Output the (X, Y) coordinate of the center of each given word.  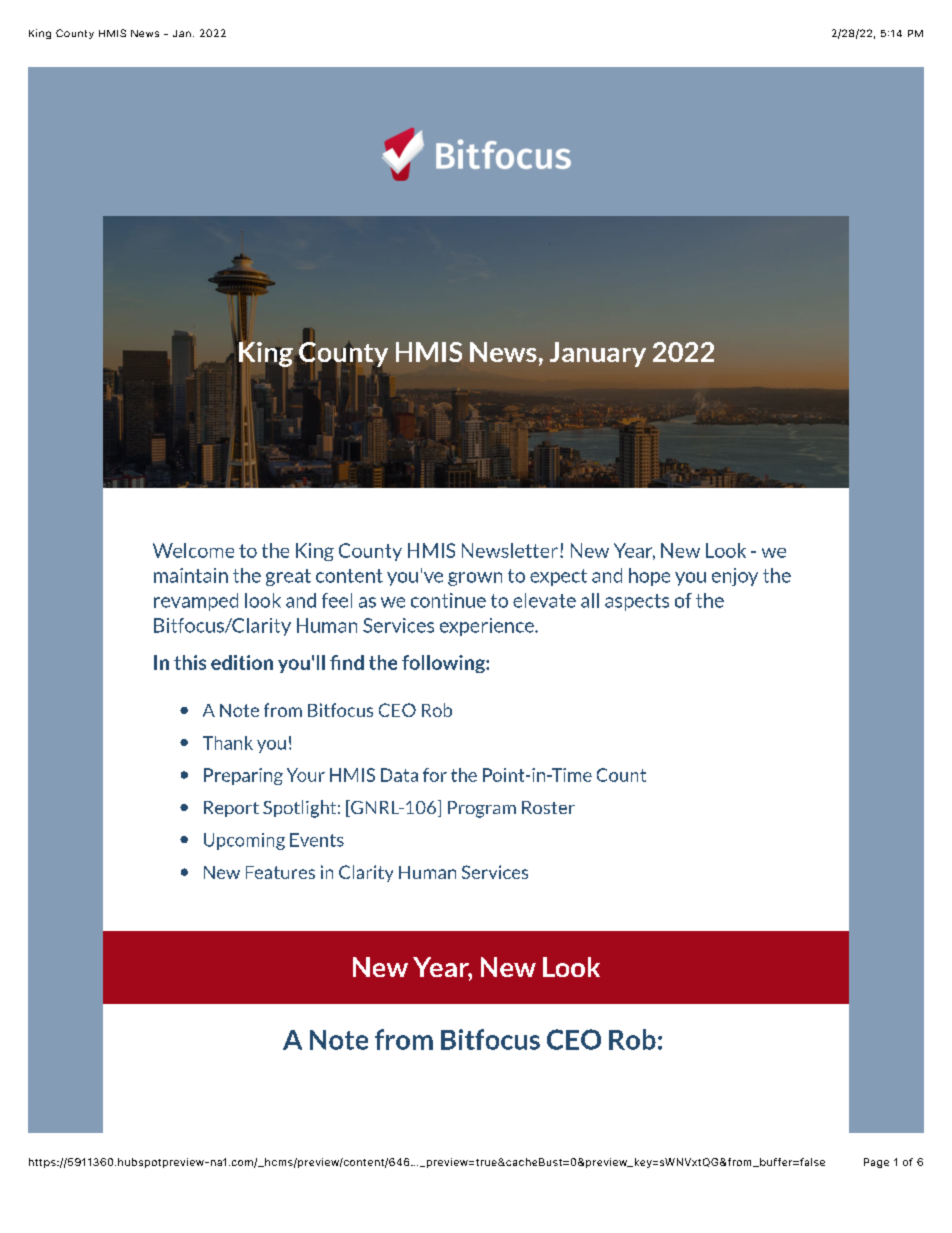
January (598, 354)
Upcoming (244, 841)
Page (876, 1163)
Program (482, 809)
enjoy (735, 577)
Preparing (243, 776)
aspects (637, 602)
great (288, 577)
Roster (548, 807)
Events (317, 840)
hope (649, 577)
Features (280, 872)
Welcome (193, 550)
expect (558, 577)
